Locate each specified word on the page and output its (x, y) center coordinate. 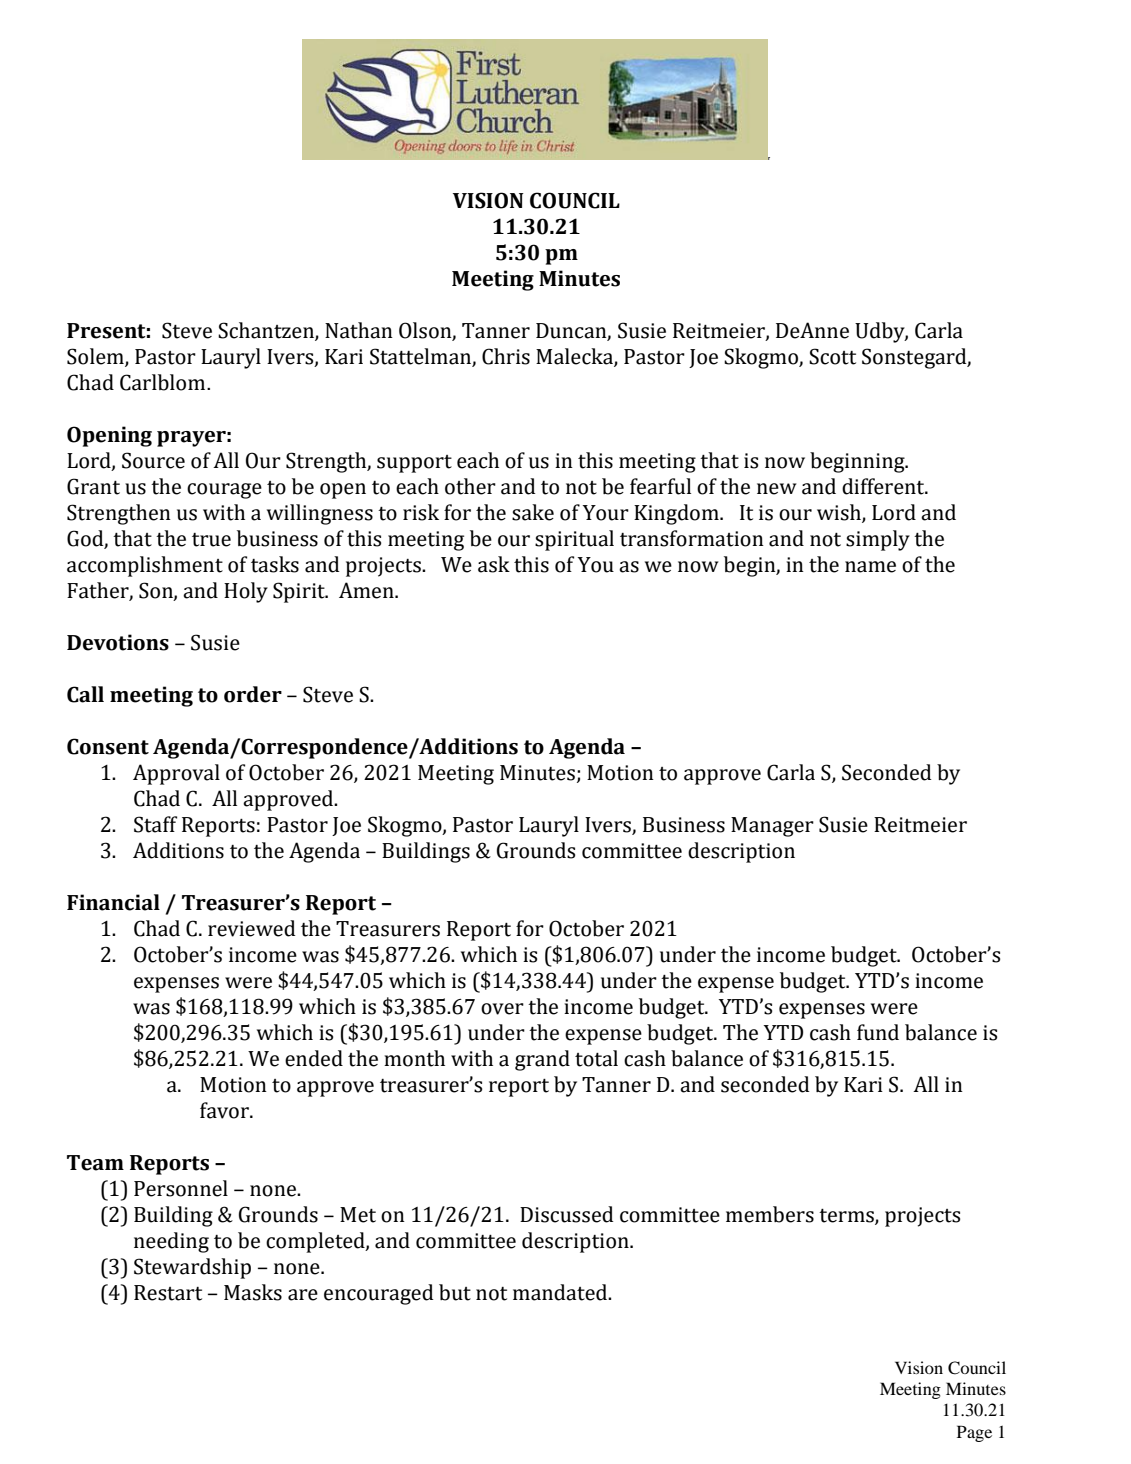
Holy (246, 592)
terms (847, 1217)
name (870, 567)
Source (153, 460)
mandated (561, 1292)
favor (225, 1110)
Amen (367, 590)
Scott (832, 356)
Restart (168, 1293)
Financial (113, 902)
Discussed (566, 1214)
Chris (506, 356)
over (502, 1009)
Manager (772, 827)
